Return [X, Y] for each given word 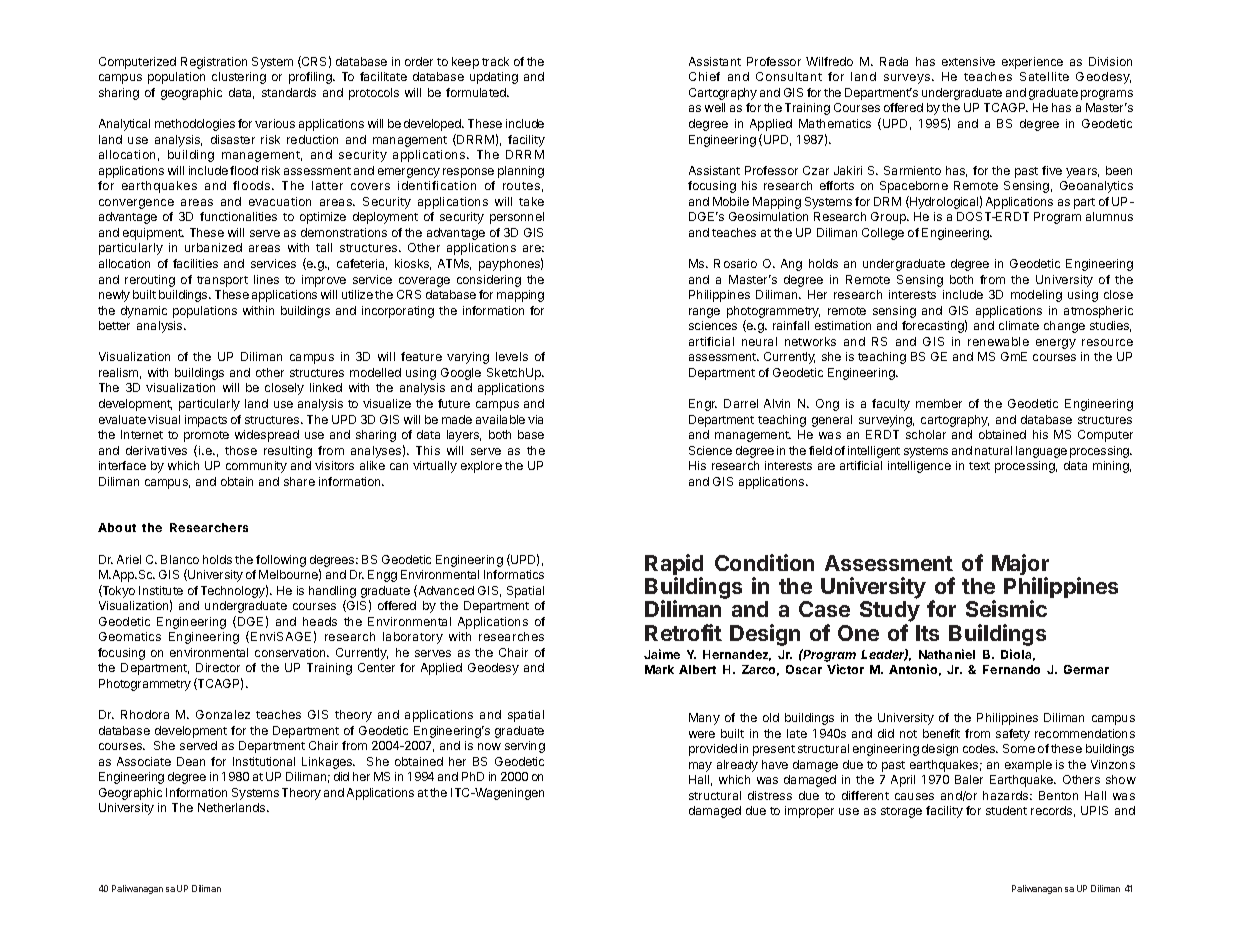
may [700, 767]
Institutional [264, 761]
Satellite [1044, 76]
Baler [969, 779]
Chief [704, 76]
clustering [239, 78]
